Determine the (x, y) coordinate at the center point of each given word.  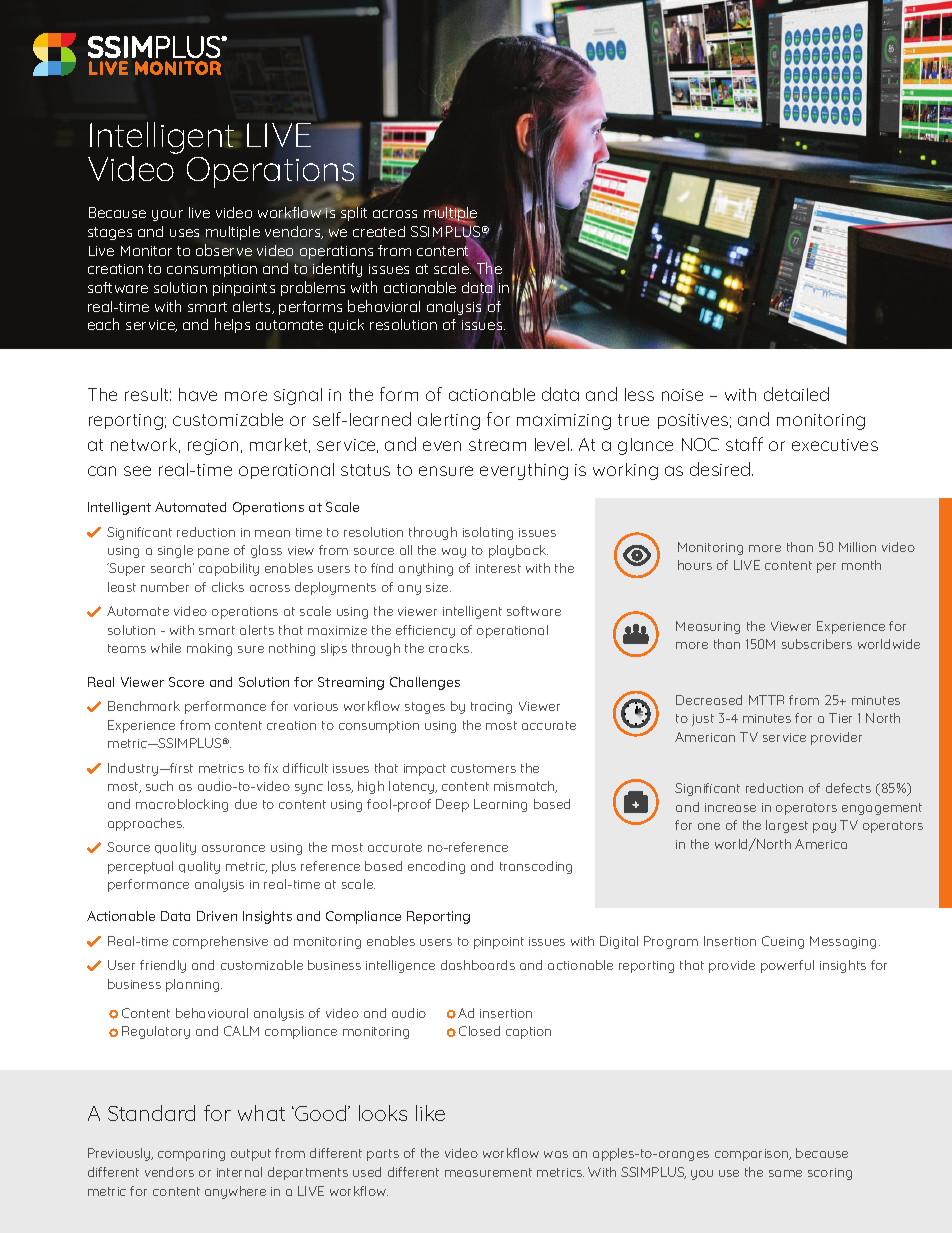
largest (787, 826)
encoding (436, 867)
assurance (233, 848)
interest (498, 568)
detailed (796, 394)
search (172, 568)
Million (857, 547)
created (379, 231)
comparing (191, 1155)
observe (224, 250)
